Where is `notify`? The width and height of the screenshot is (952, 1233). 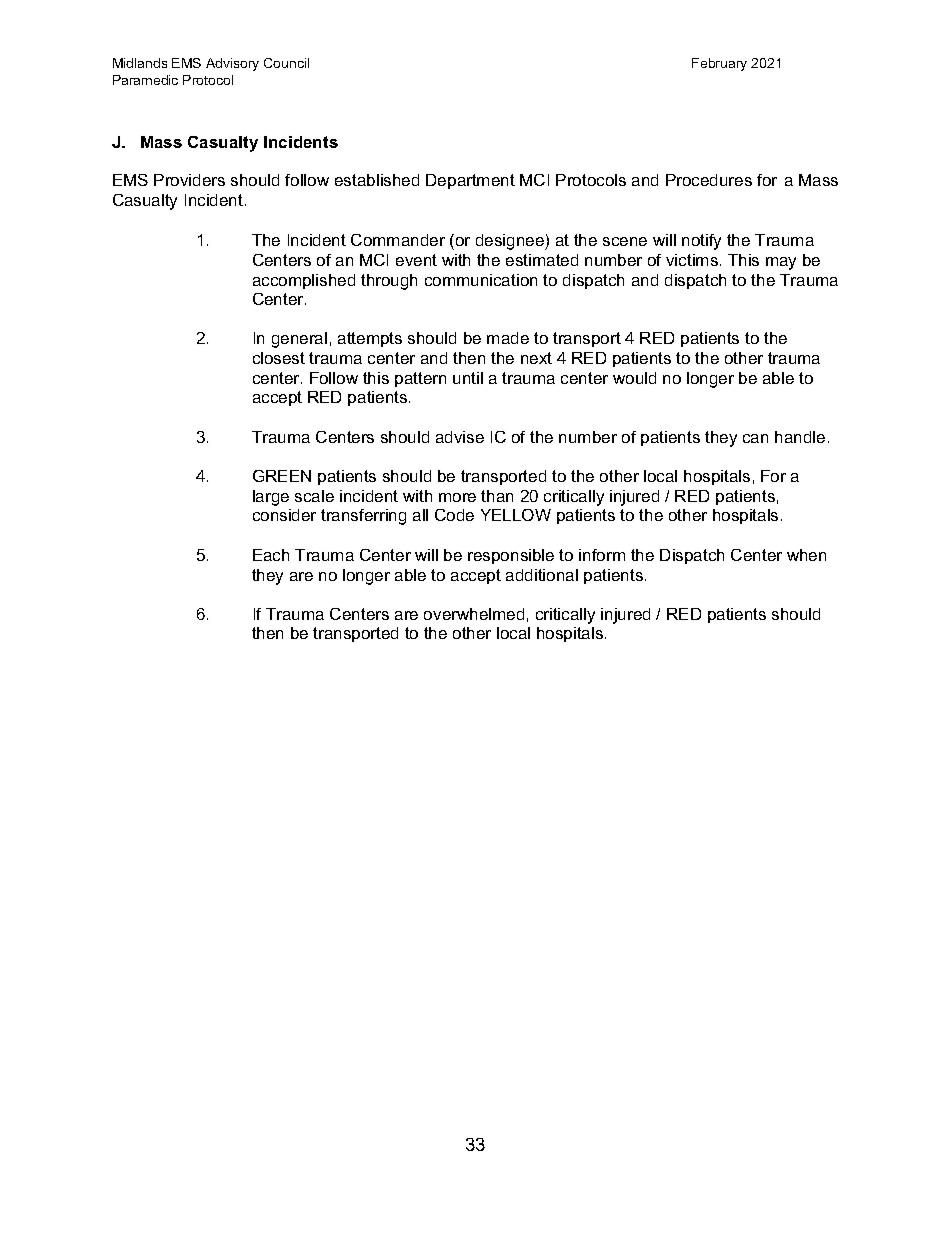 notify is located at coordinates (701, 242).
